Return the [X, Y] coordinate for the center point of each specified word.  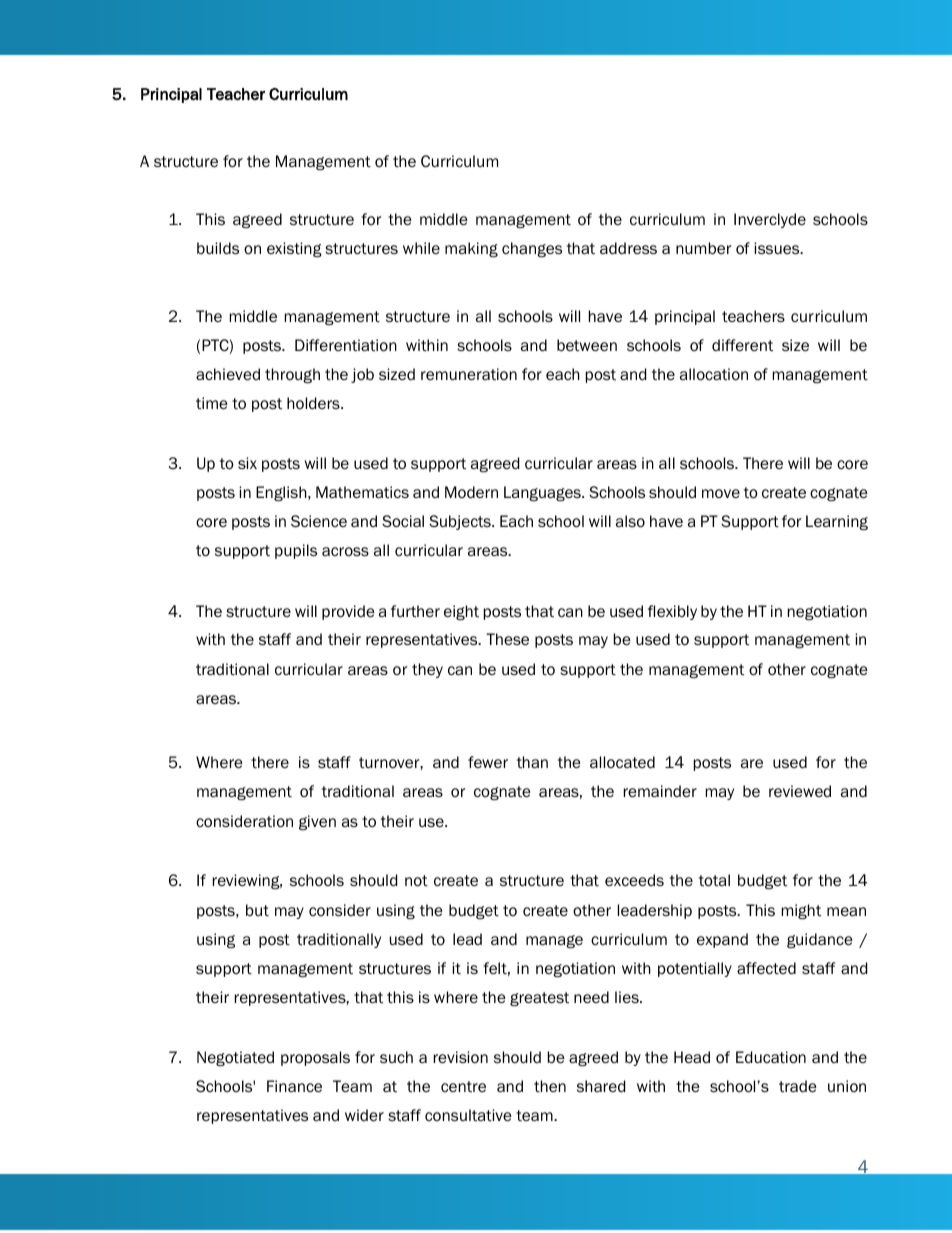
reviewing [247, 881]
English [282, 493]
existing [294, 249]
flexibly [672, 612]
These [507, 639]
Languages [543, 493]
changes [532, 249]
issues [778, 248]
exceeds [634, 880]
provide [348, 612]
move [721, 493]
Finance [294, 1086]
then [550, 1086]
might [801, 911]
